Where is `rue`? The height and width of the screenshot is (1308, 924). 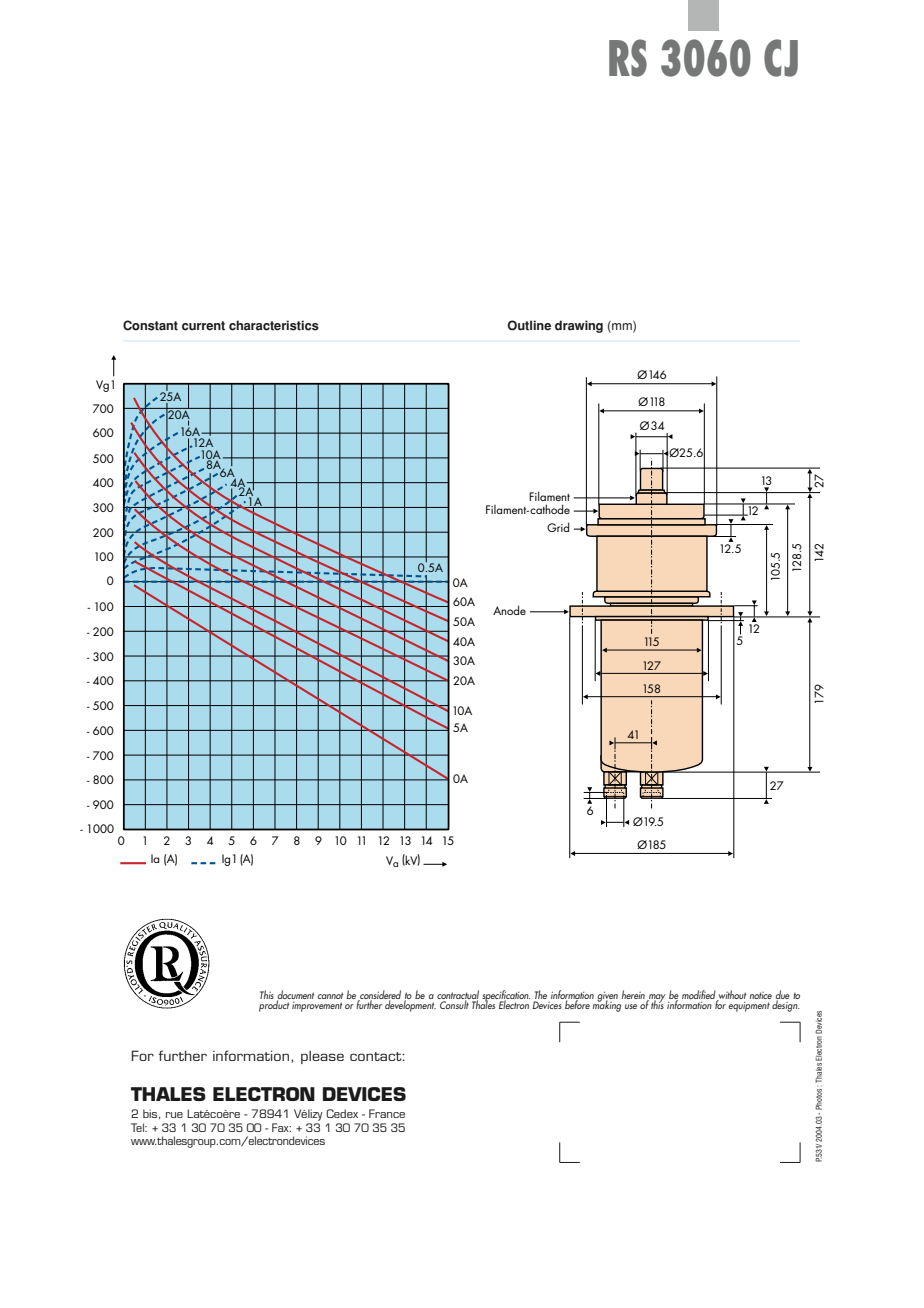
rue is located at coordinates (174, 1115).
